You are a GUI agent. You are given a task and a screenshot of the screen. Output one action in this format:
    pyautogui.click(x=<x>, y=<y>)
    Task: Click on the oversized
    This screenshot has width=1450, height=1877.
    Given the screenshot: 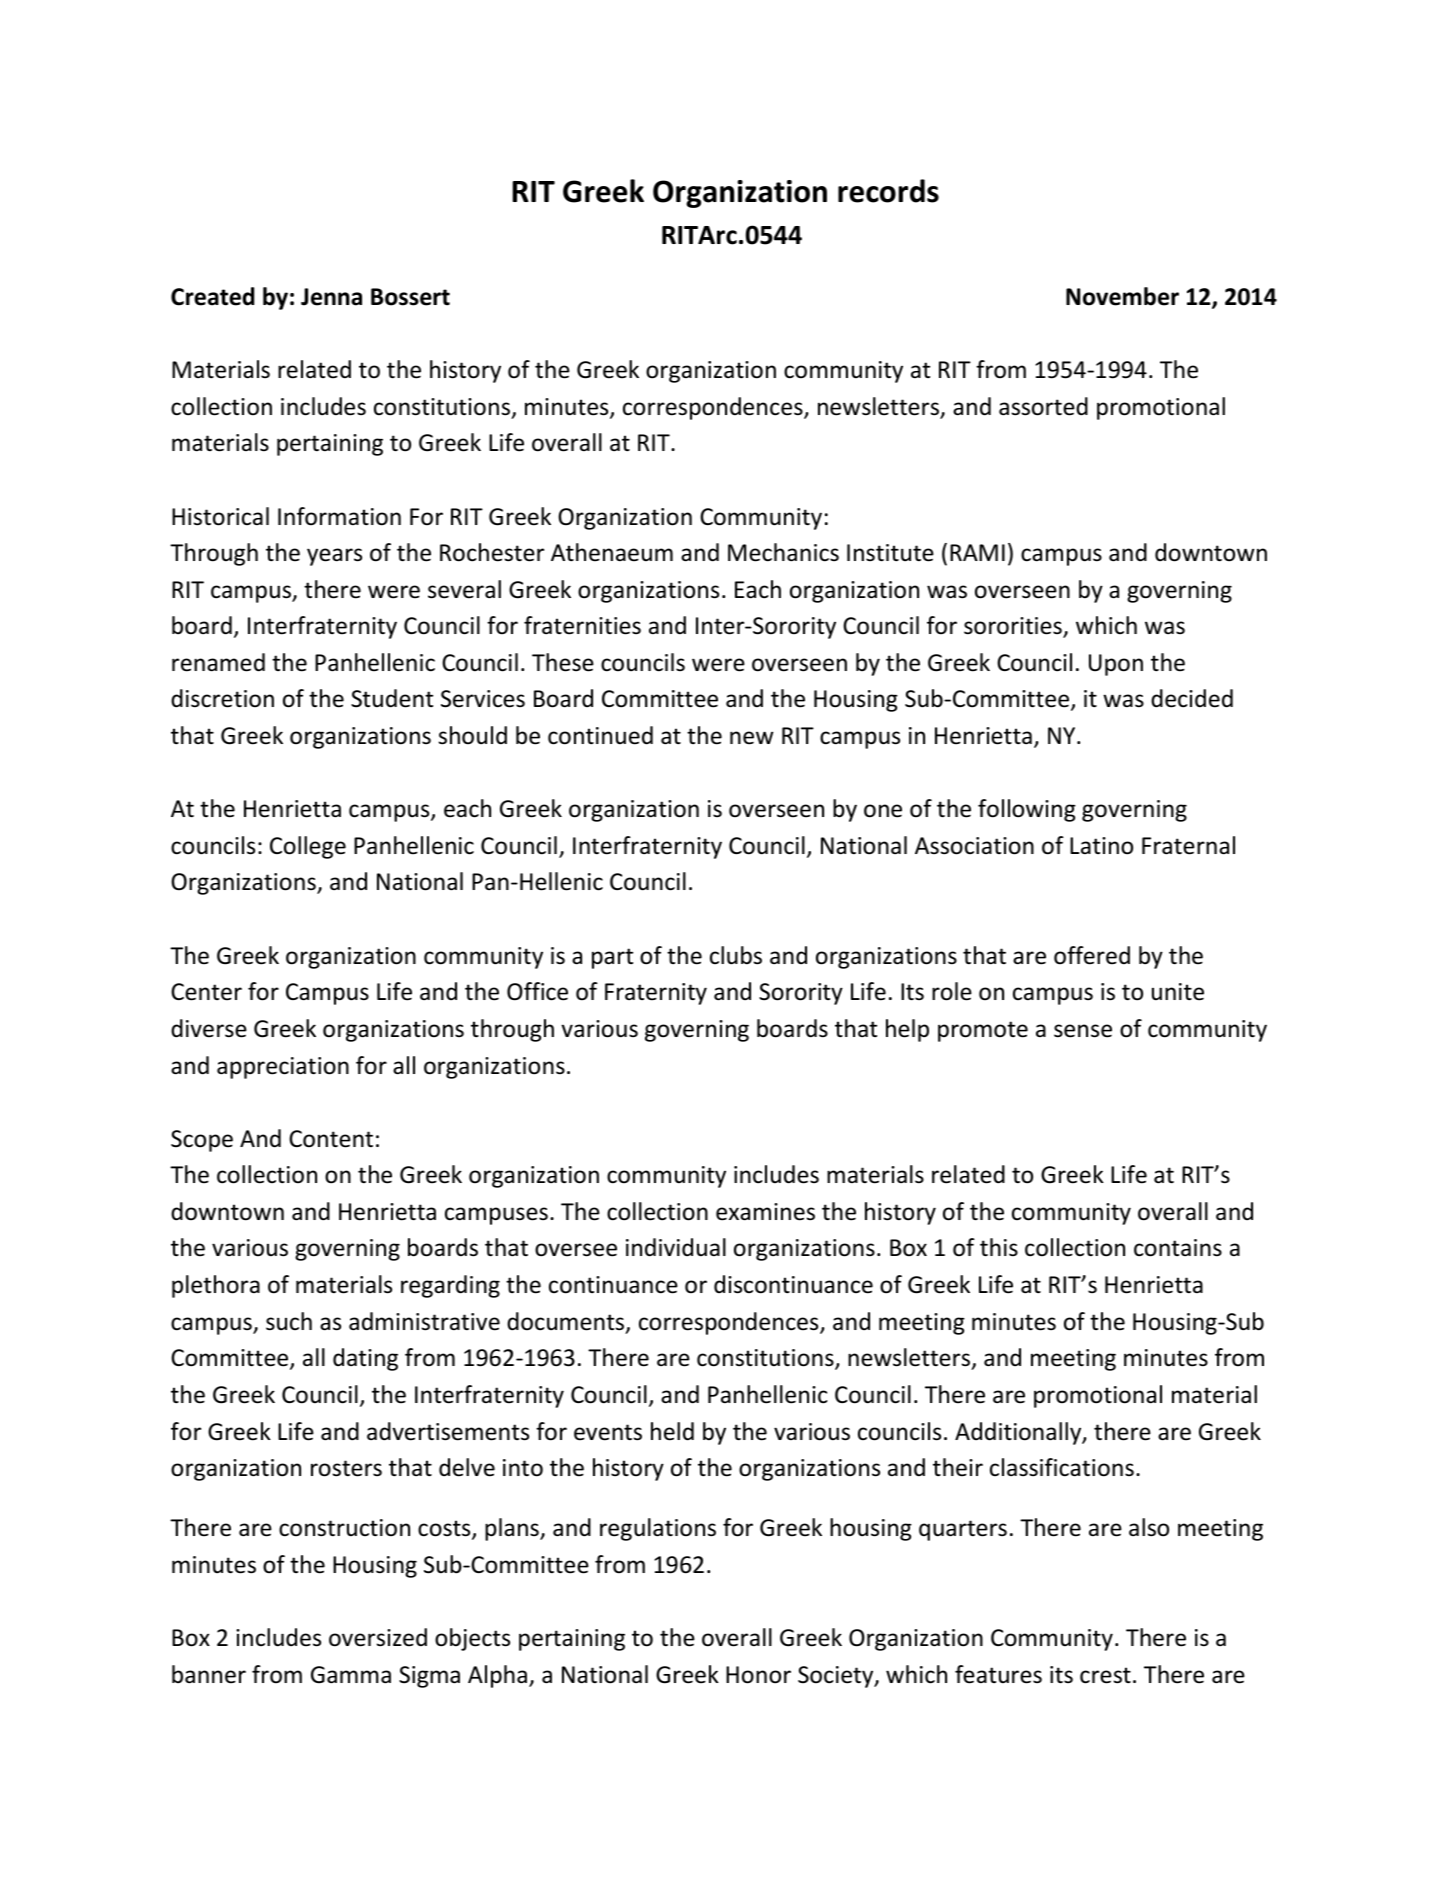 What is the action you would take?
    pyautogui.click(x=378, y=1637)
